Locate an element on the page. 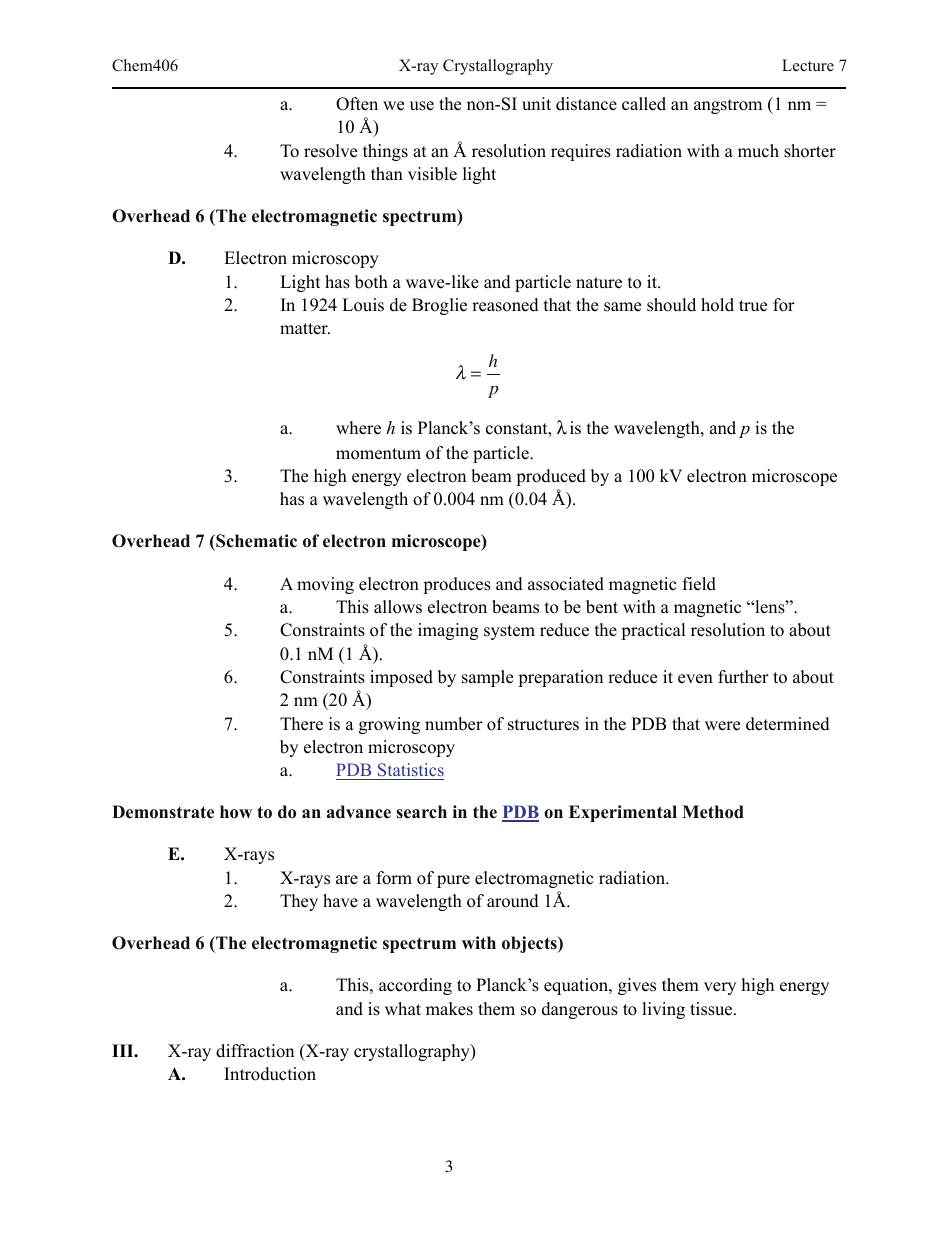 This document has width=952, height=1233. field is located at coordinates (699, 584).
